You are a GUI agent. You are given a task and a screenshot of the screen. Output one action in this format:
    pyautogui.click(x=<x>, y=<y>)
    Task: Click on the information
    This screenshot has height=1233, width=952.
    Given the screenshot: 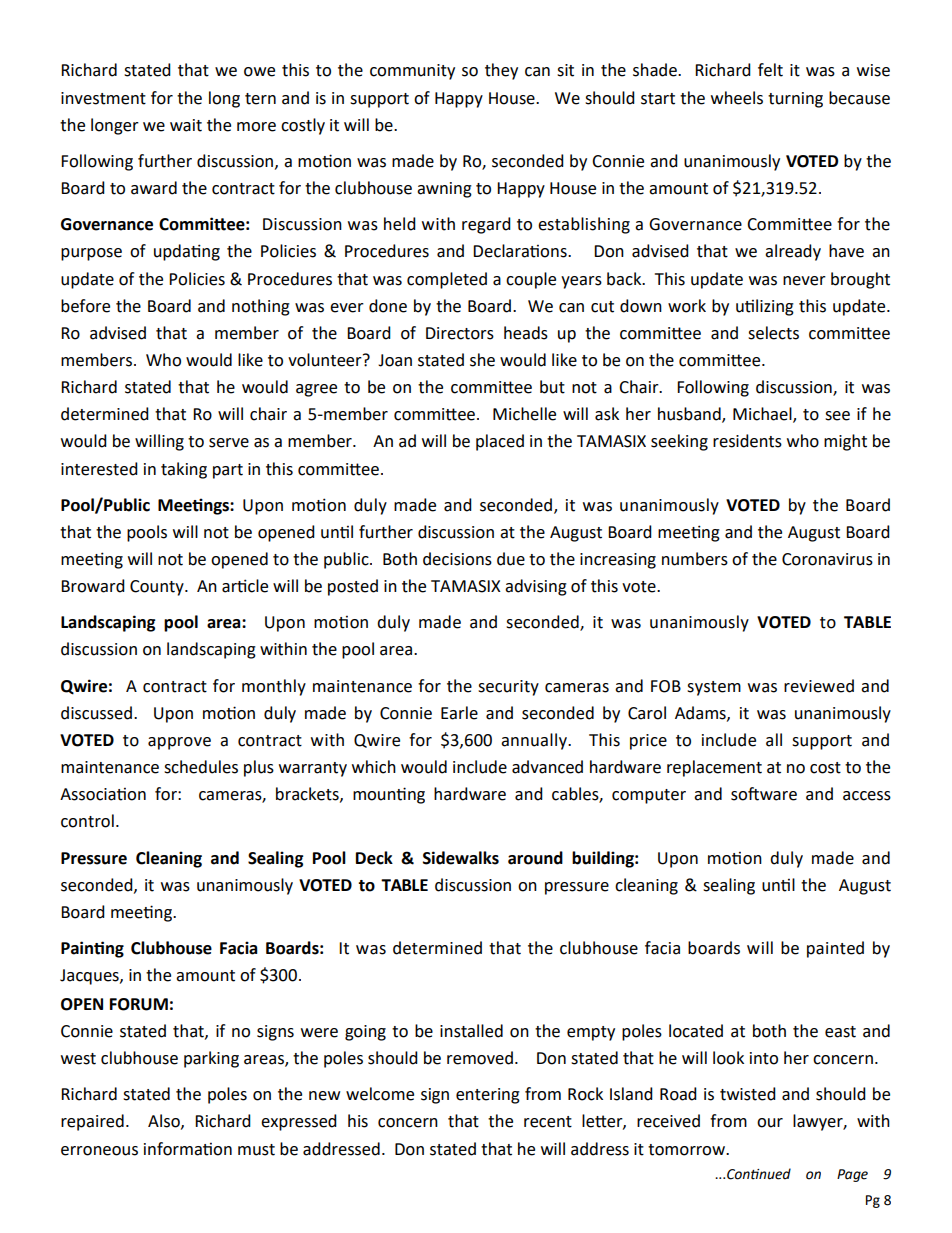 What is the action you would take?
    pyautogui.click(x=188, y=1149)
